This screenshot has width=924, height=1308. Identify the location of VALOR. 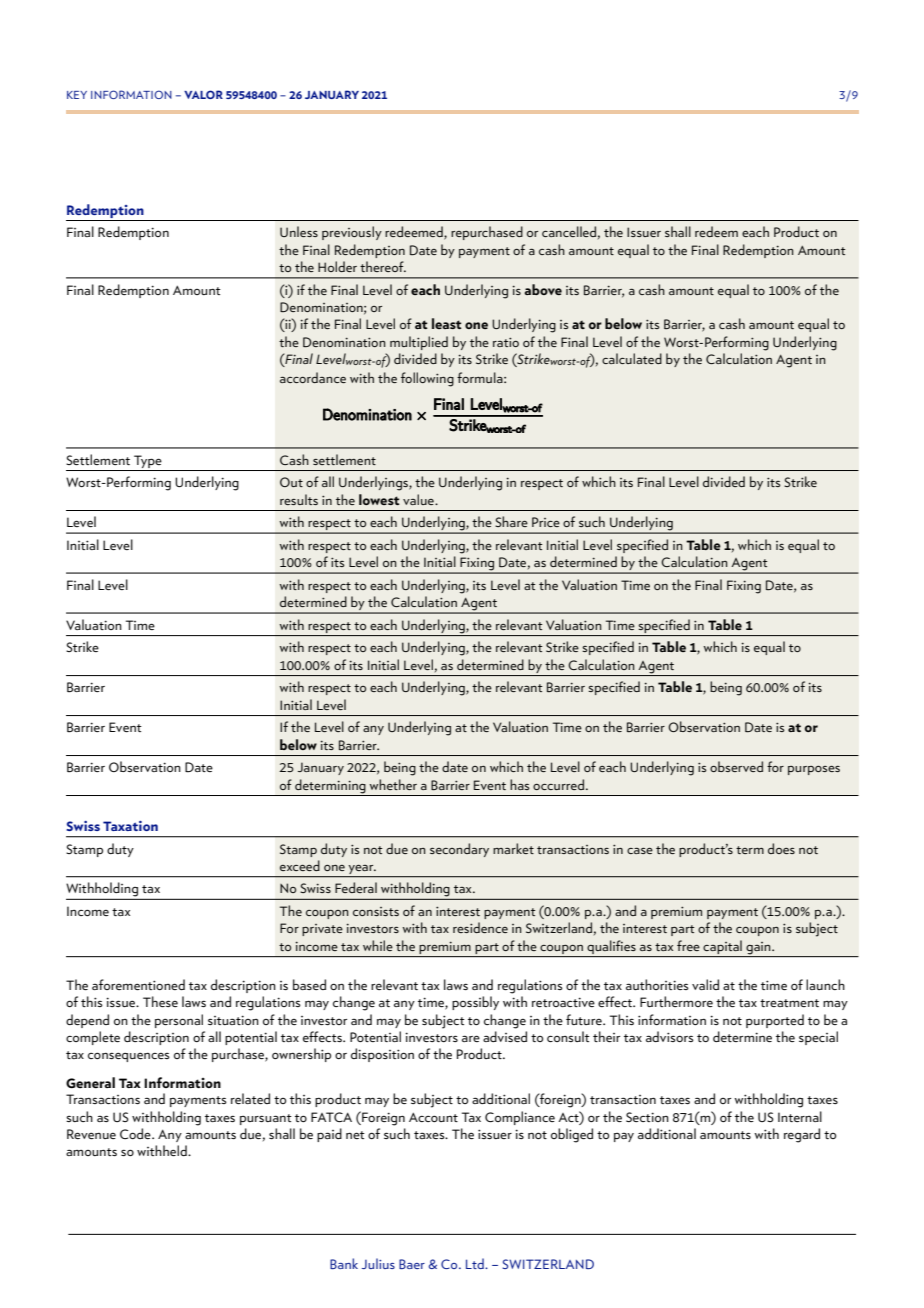
(203, 94).
